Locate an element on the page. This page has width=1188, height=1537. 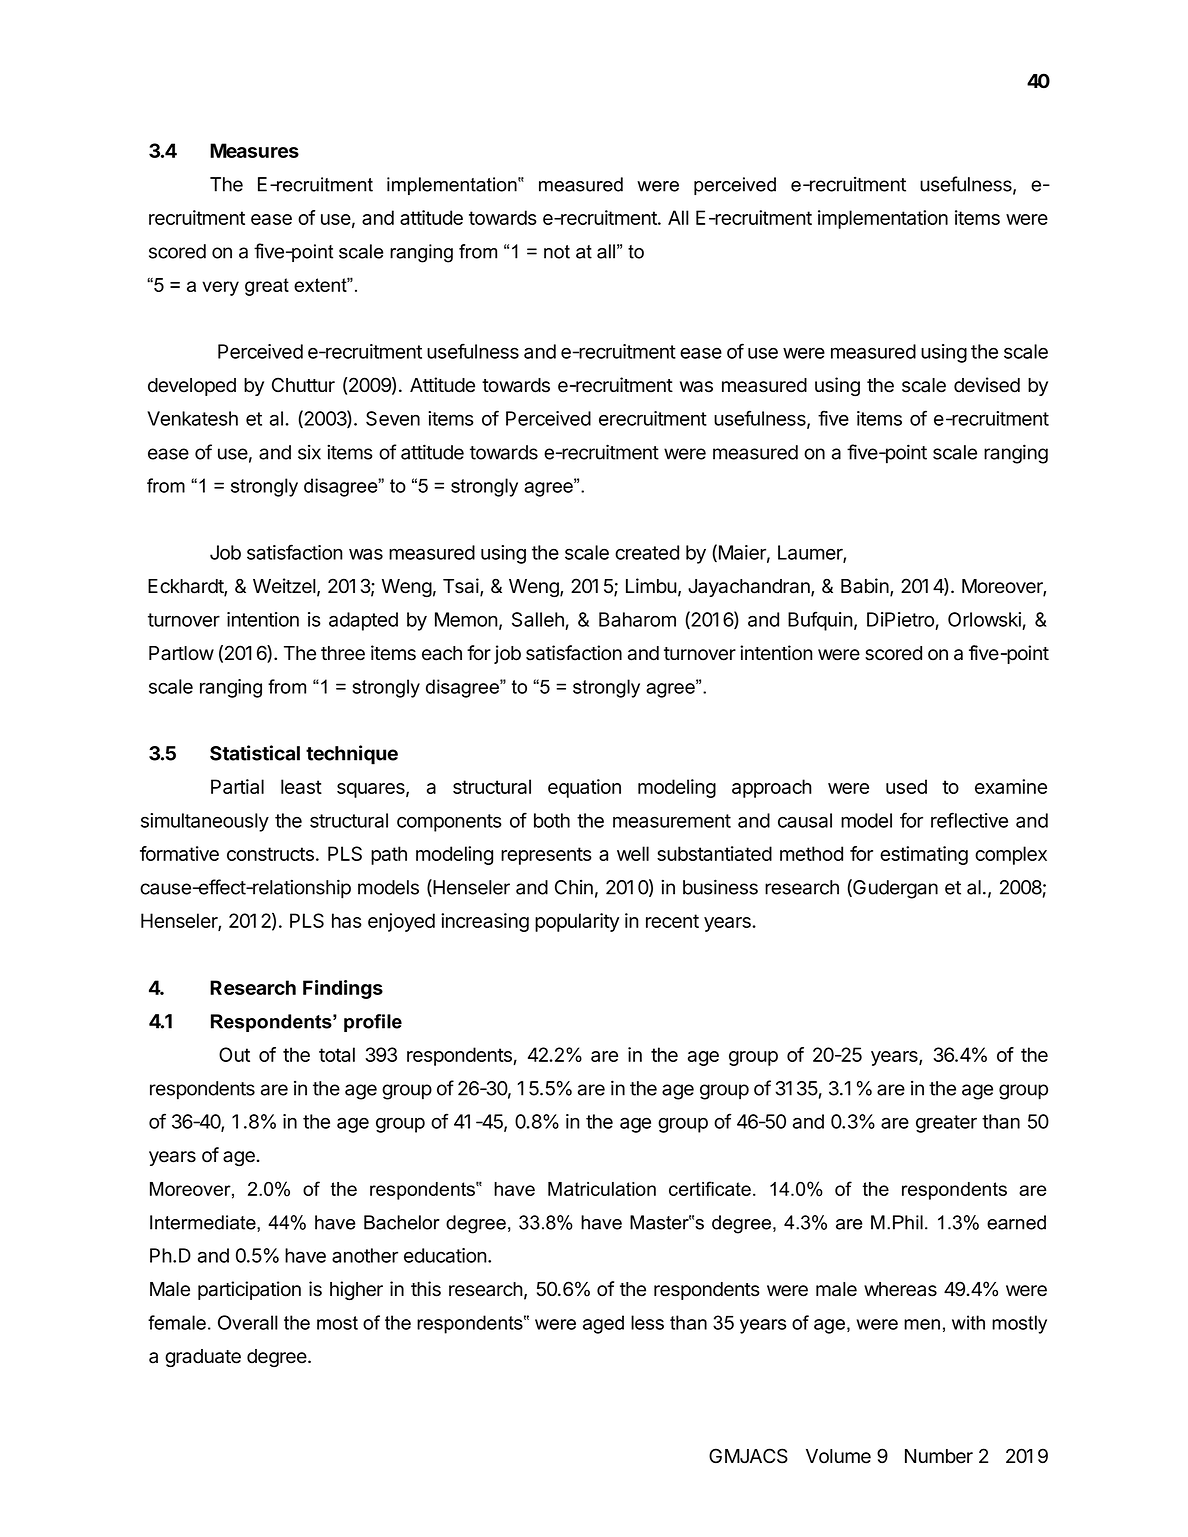
Measures is located at coordinates (254, 150).
